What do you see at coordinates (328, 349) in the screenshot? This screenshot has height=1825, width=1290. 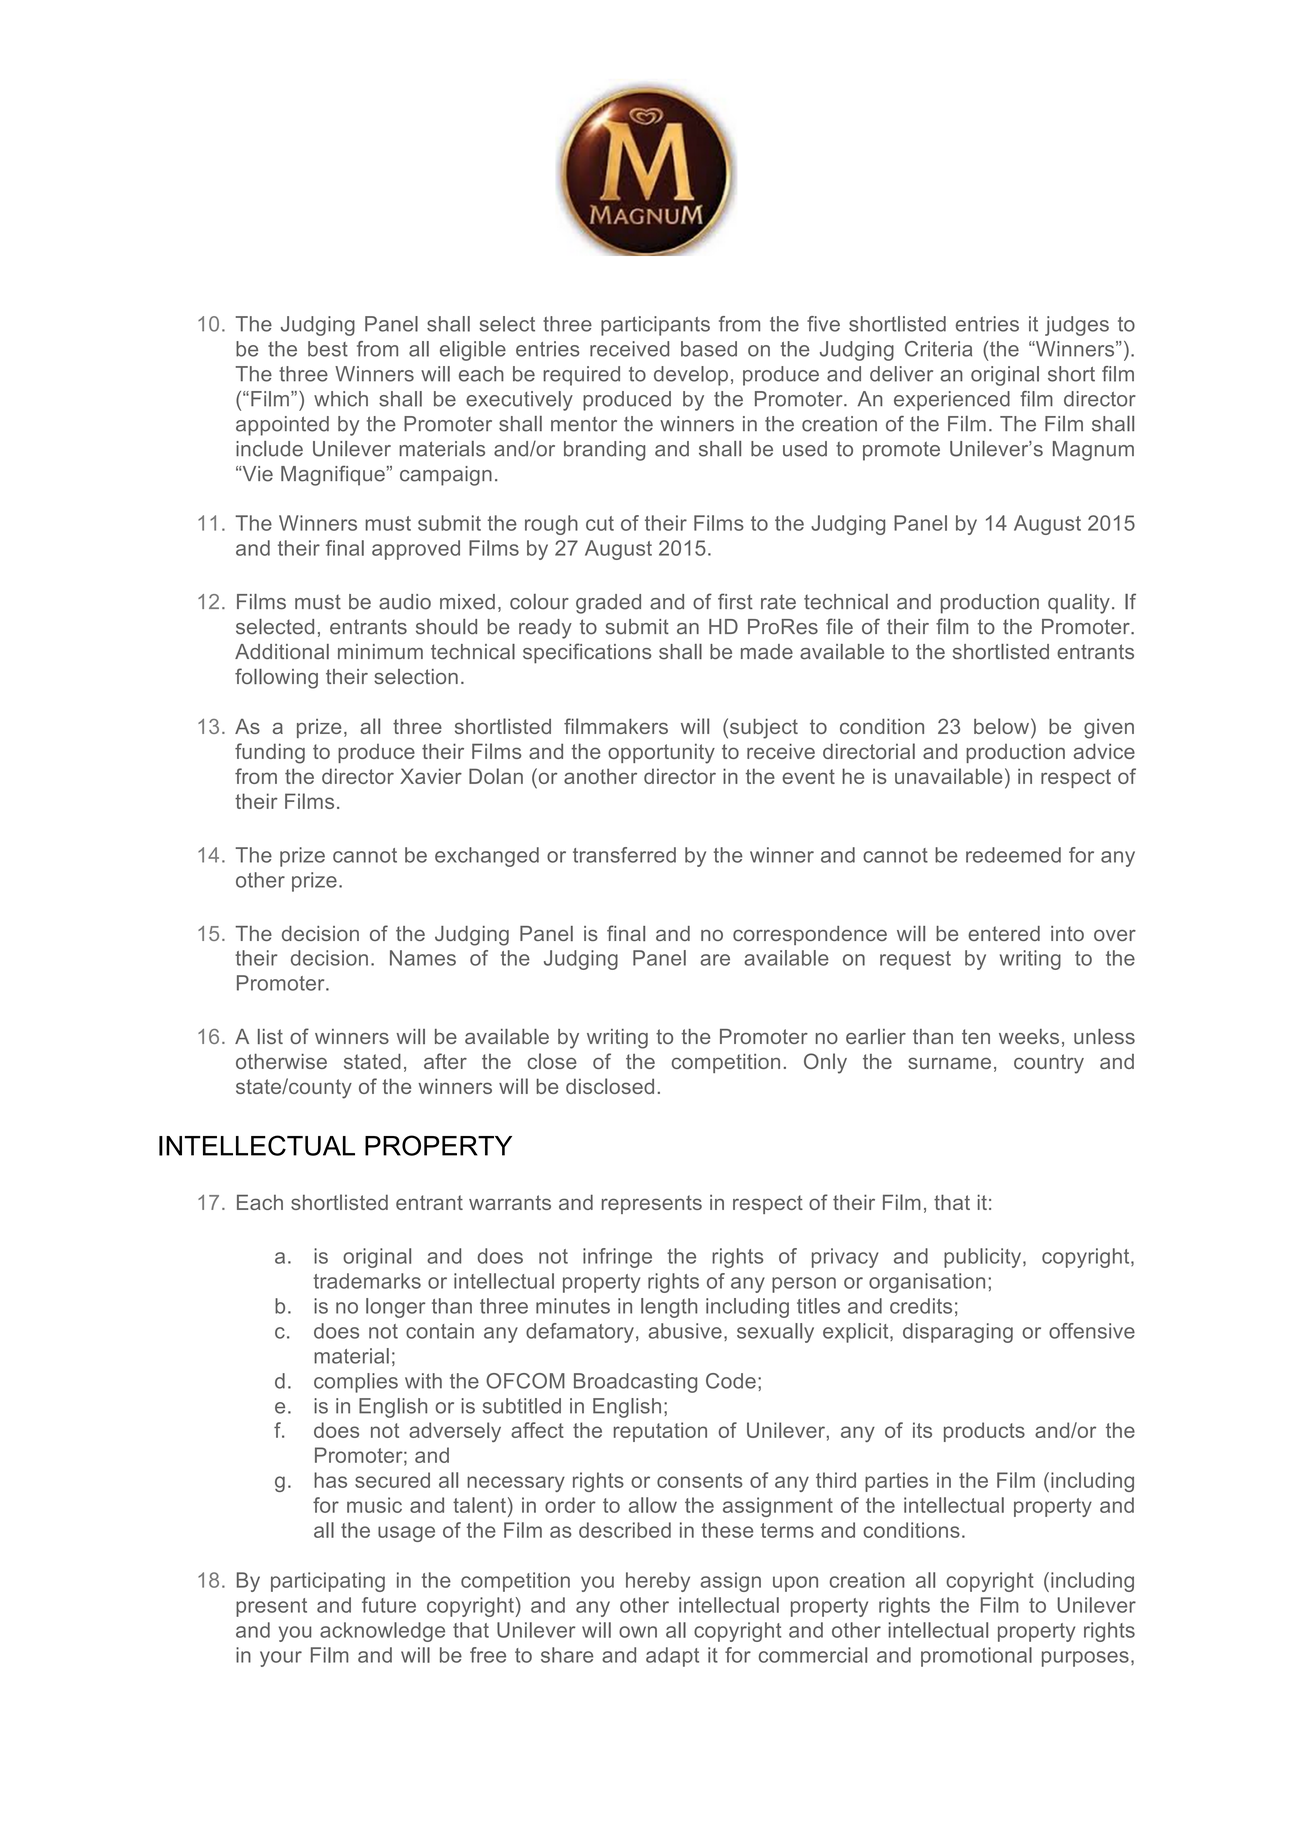 I see `best` at bounding box center [328, 349].
